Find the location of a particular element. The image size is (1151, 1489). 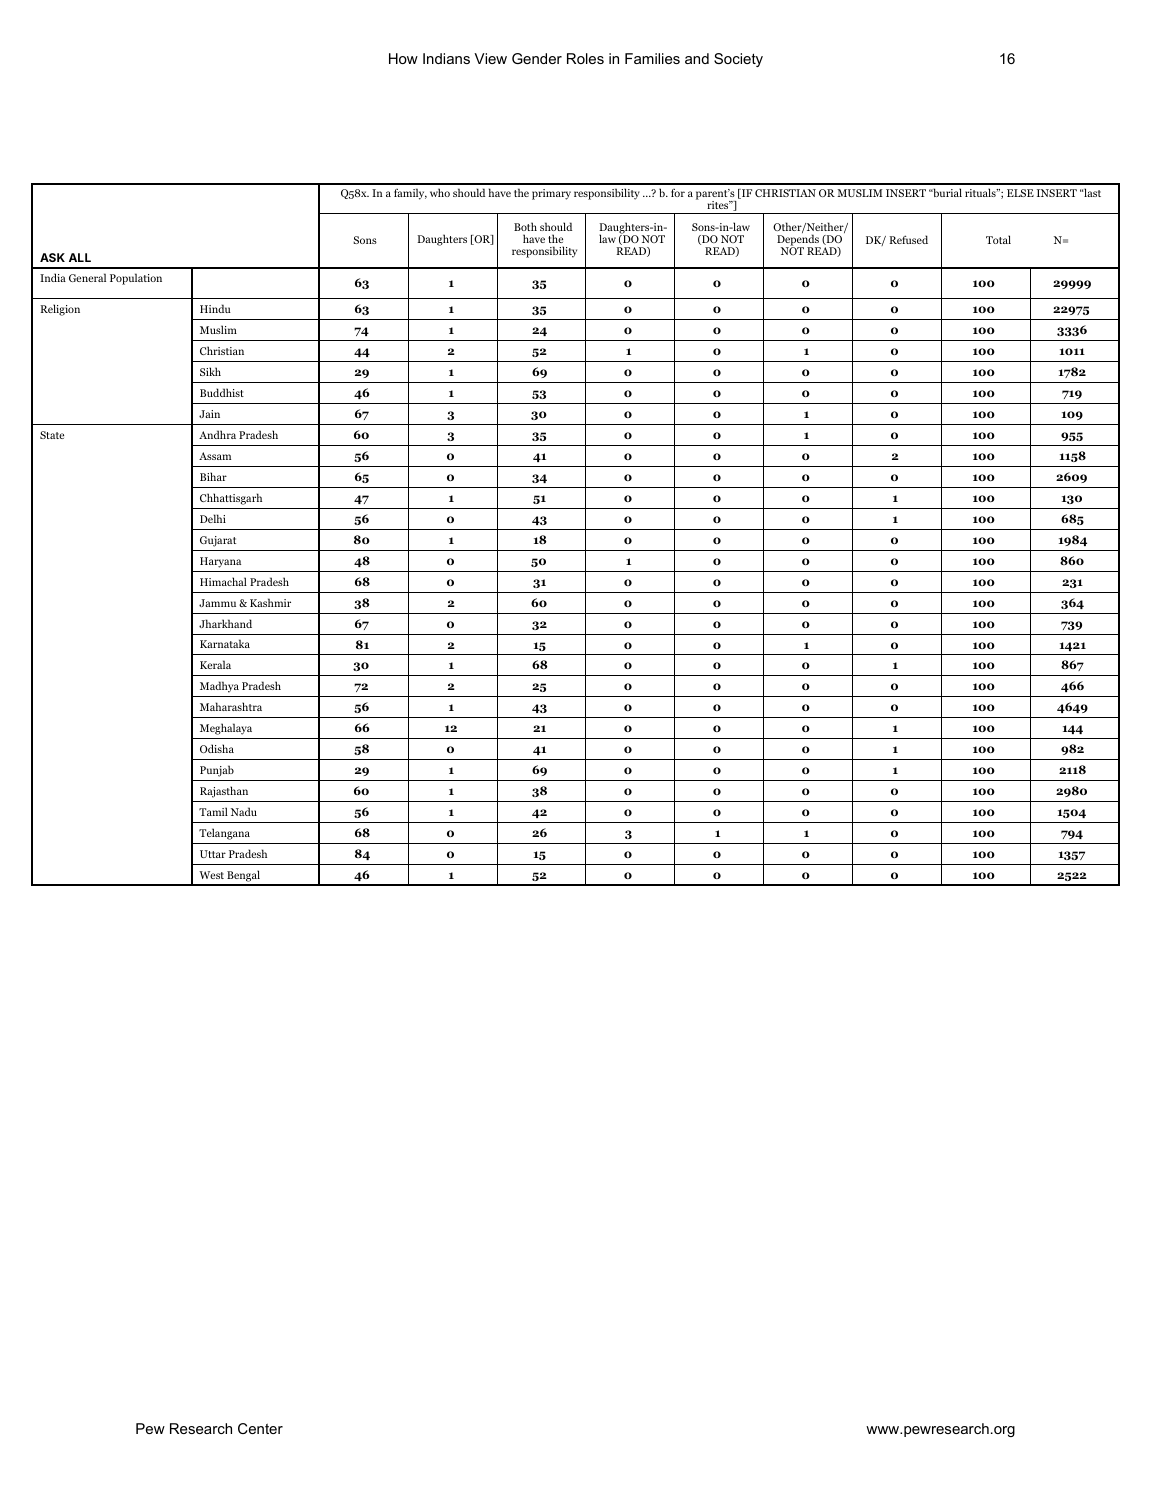

Kashmir is located at coordinates (270, 602).
